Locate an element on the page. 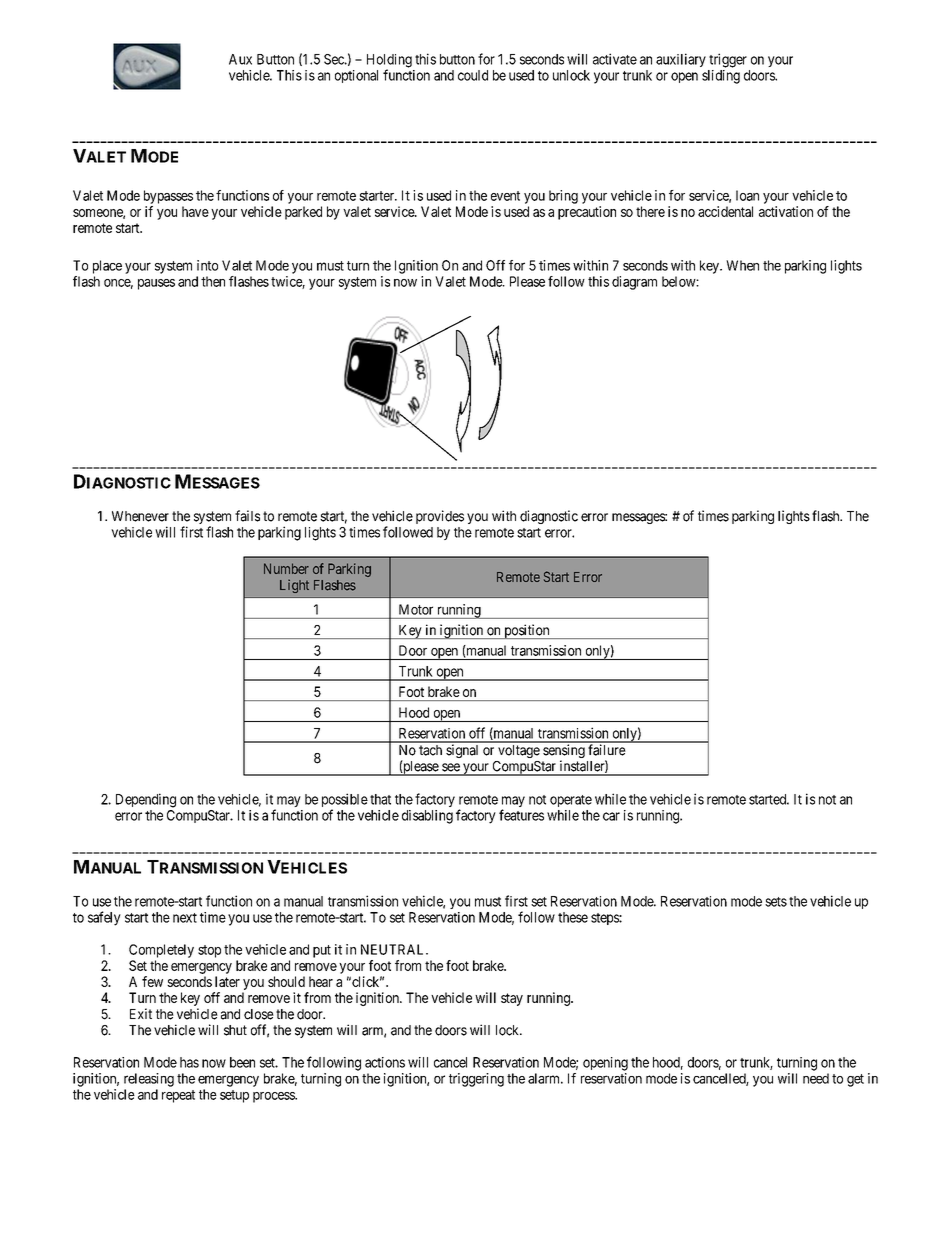 The image size is (952, 1233). need is located at coordinates (816, 1078).
